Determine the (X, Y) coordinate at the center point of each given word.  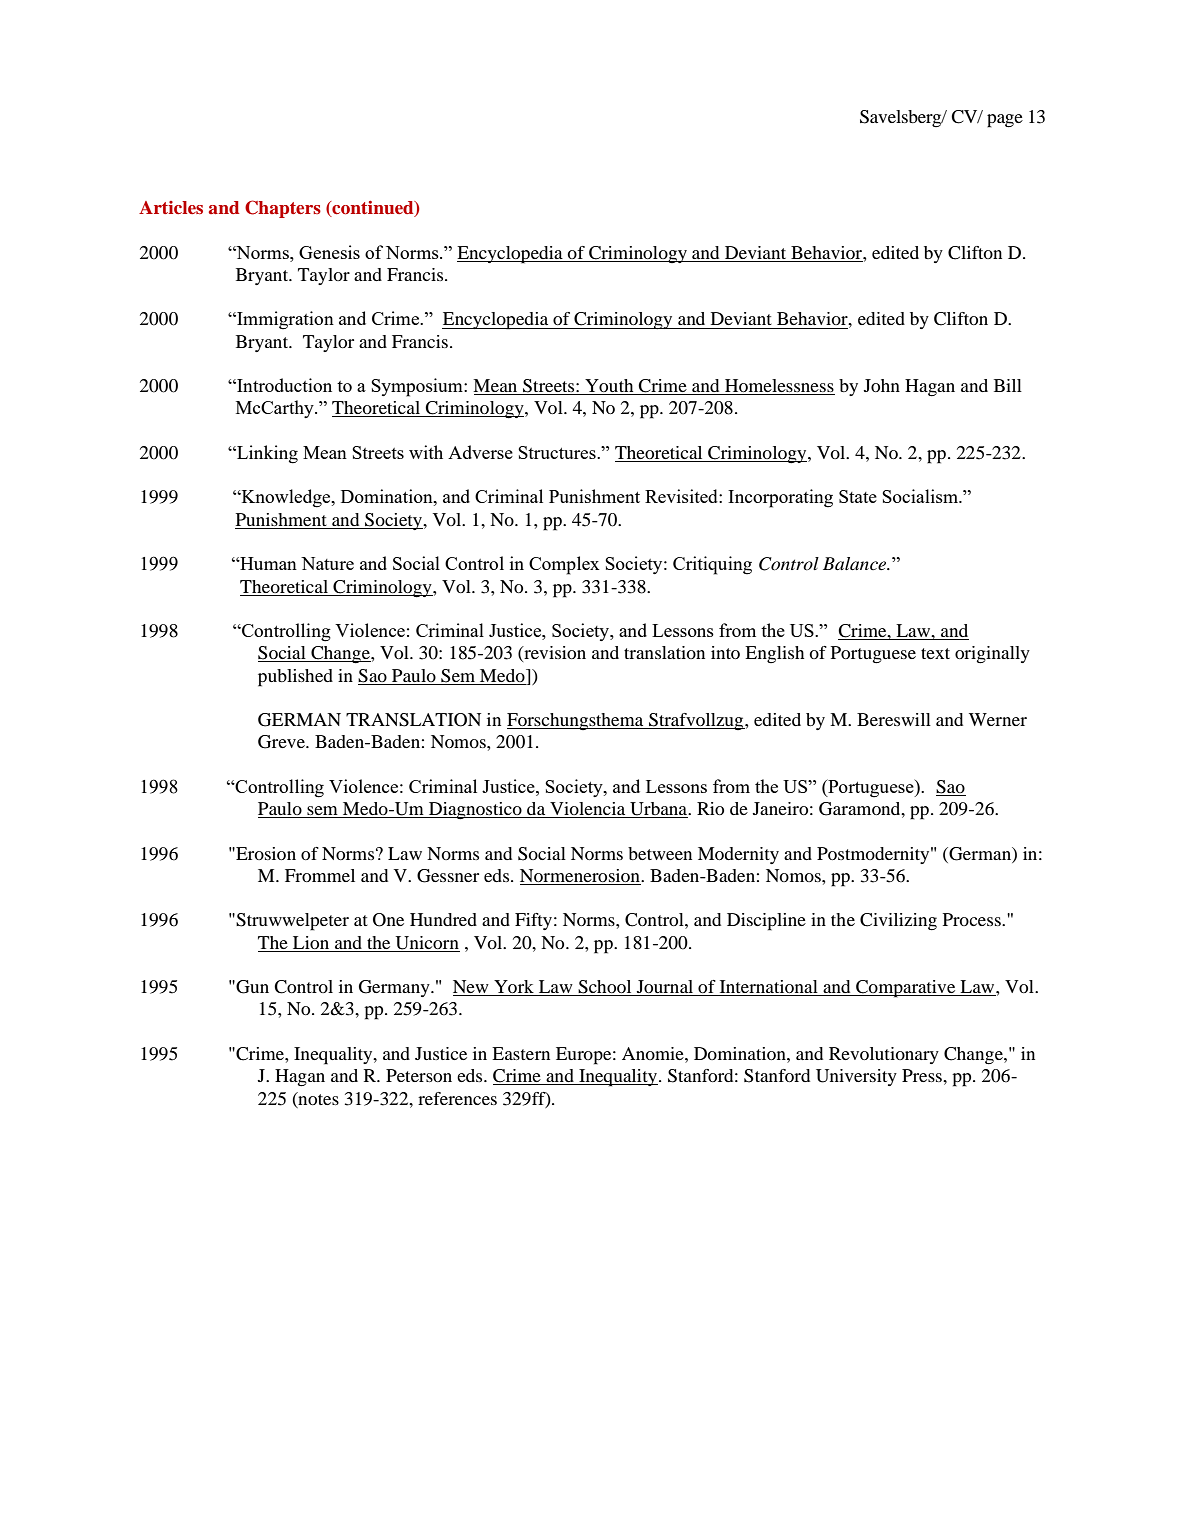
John (882, 385)
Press (923, 1075)
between (660, 853)
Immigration (284, 320)
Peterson (419, 1075)
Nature (327, 563)
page (1005, 121)
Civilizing (898, 922)
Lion (311, 942)
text (935, 653)
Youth (609, 387)
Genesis (329, 252)
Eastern (521, 1053)
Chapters (283, 209)
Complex (564, 565)
